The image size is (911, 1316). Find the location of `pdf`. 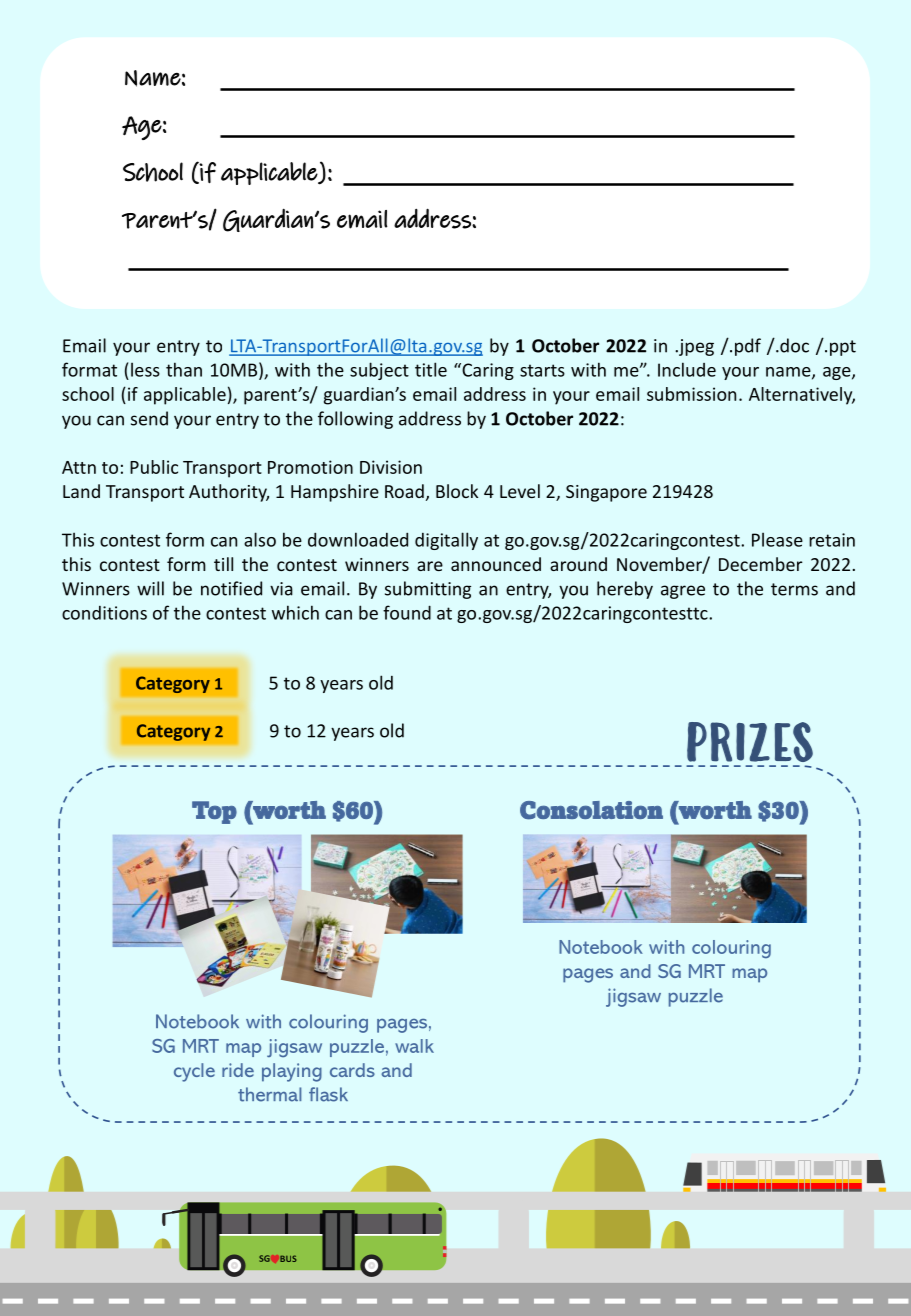

pdf is located at coordinates (748, 347).
